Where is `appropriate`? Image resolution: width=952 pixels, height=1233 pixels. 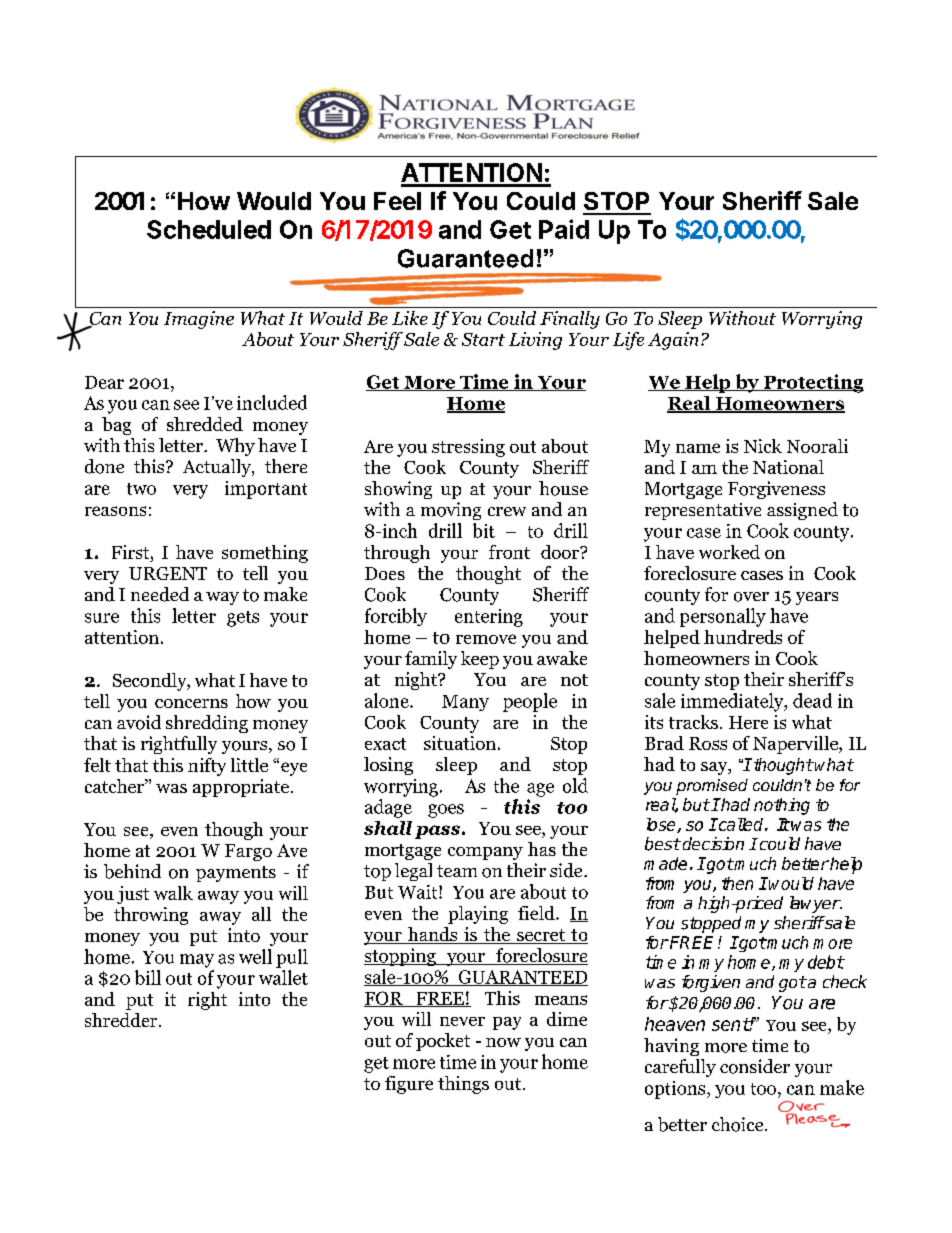
appropriate is located at coordinates (241, 788).
